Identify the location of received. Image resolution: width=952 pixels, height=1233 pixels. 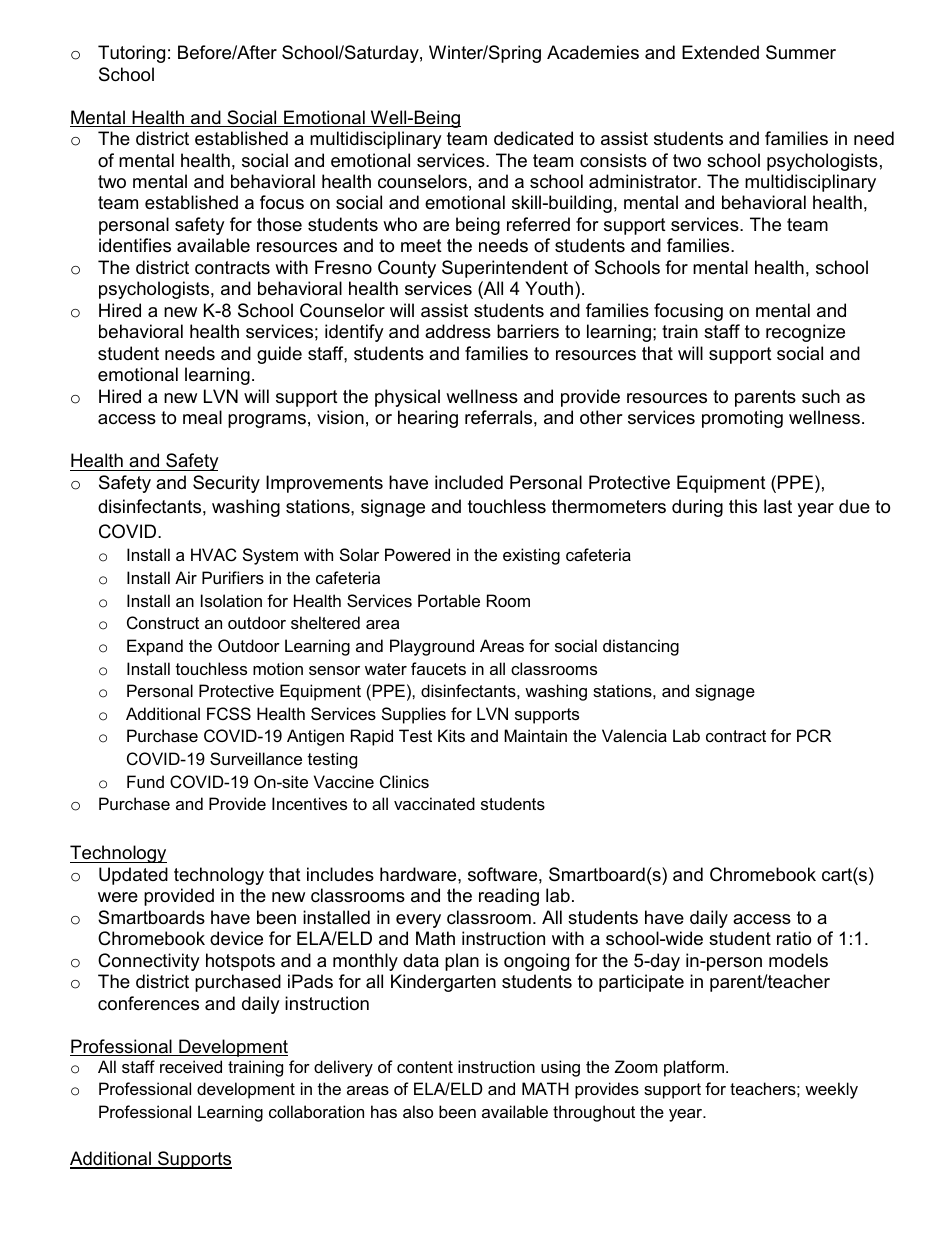
(191, 1066).
